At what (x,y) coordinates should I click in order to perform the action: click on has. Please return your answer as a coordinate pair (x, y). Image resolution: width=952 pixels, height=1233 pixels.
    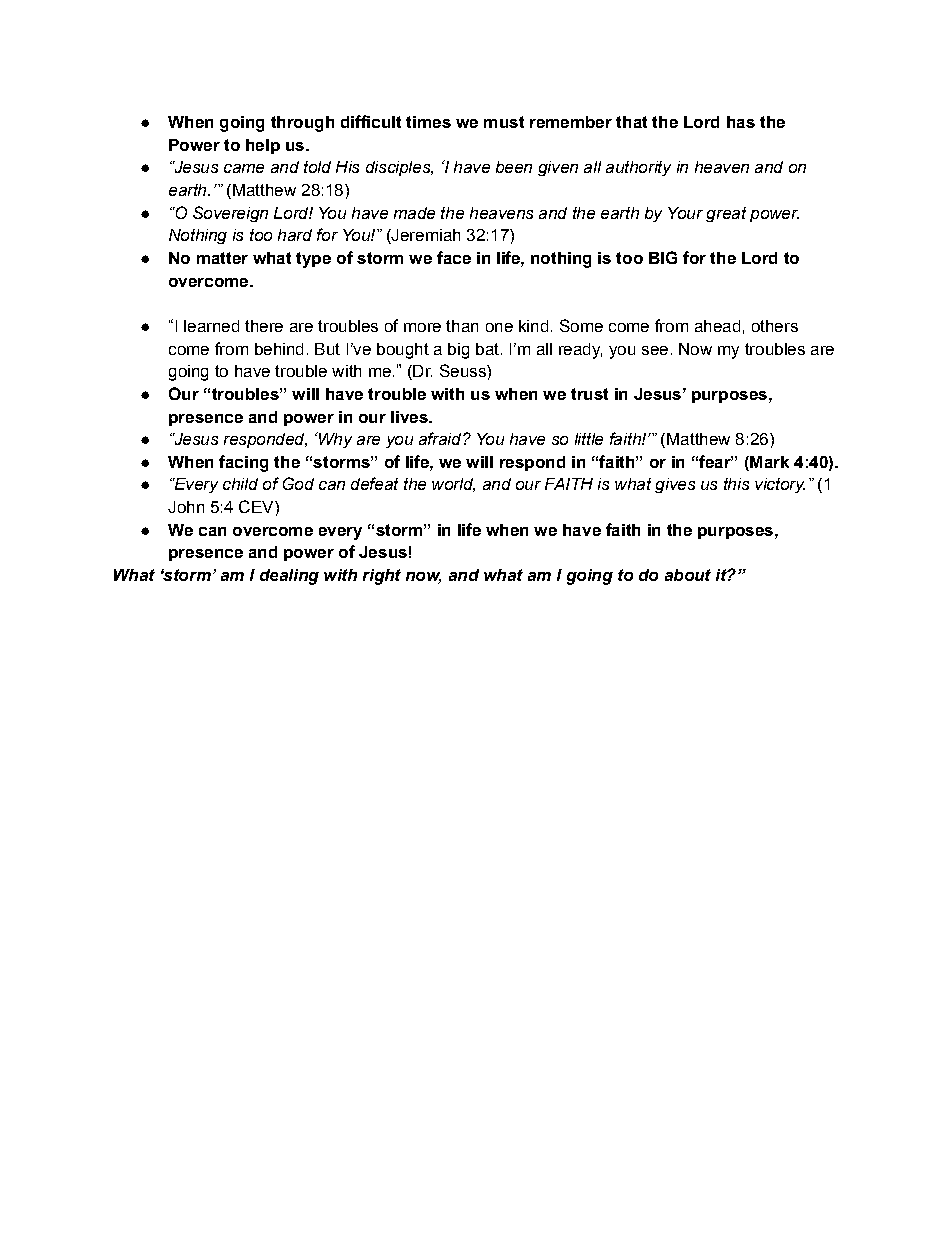
    Looking at the image, I should click on (741, 122).
